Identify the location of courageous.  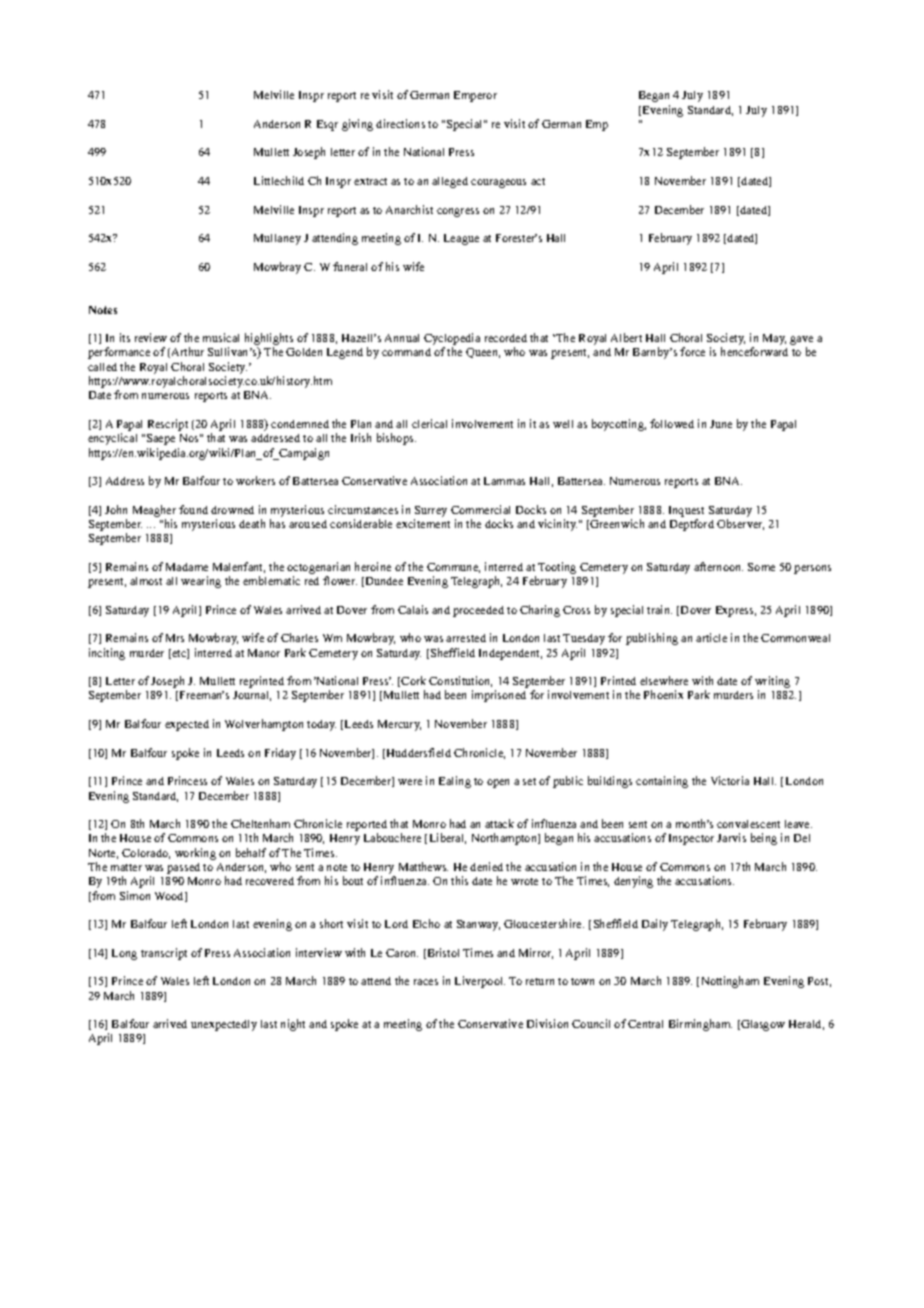
(498, 183).
